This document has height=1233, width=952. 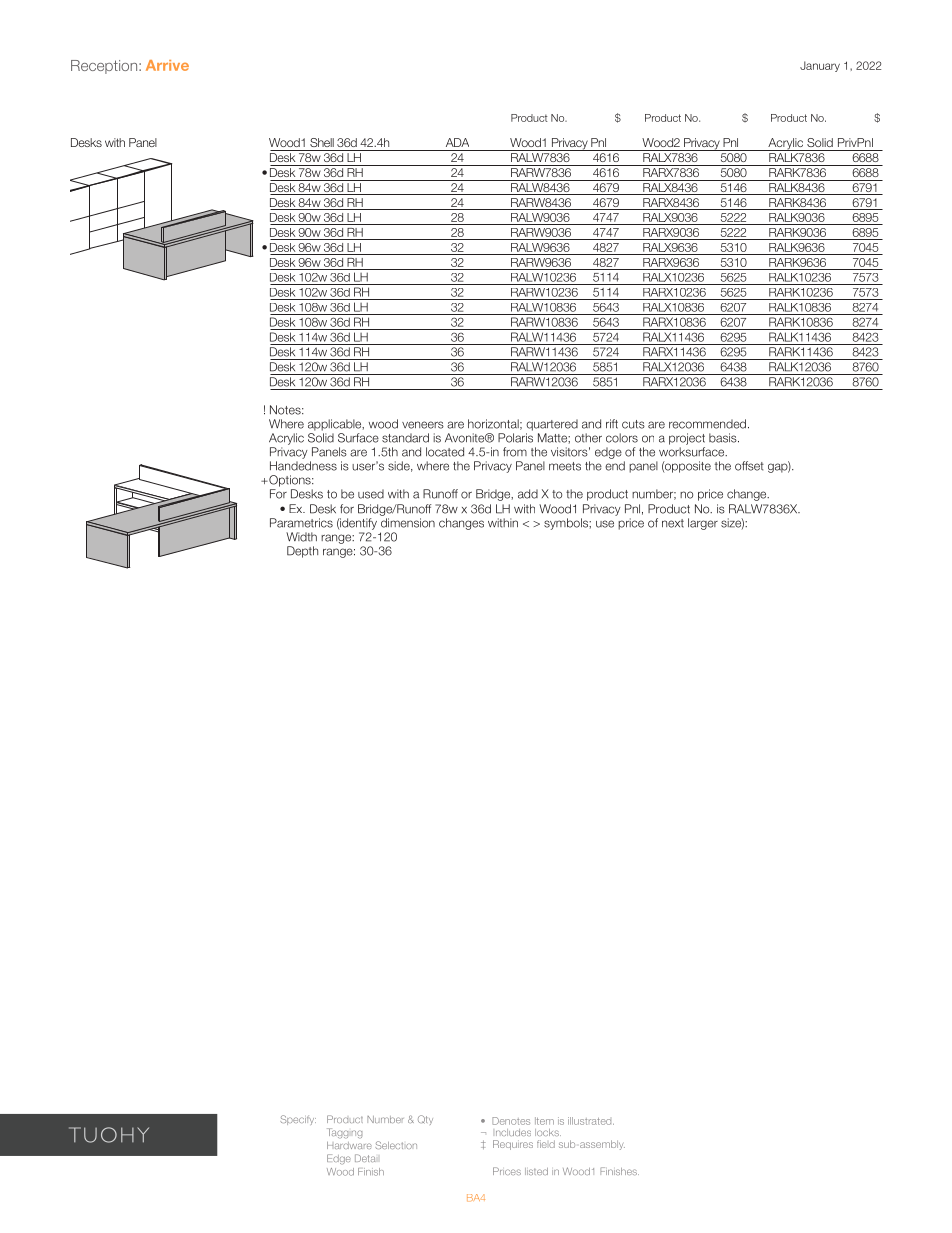 I want to click on Handedness, so click(x=303, y=466).
